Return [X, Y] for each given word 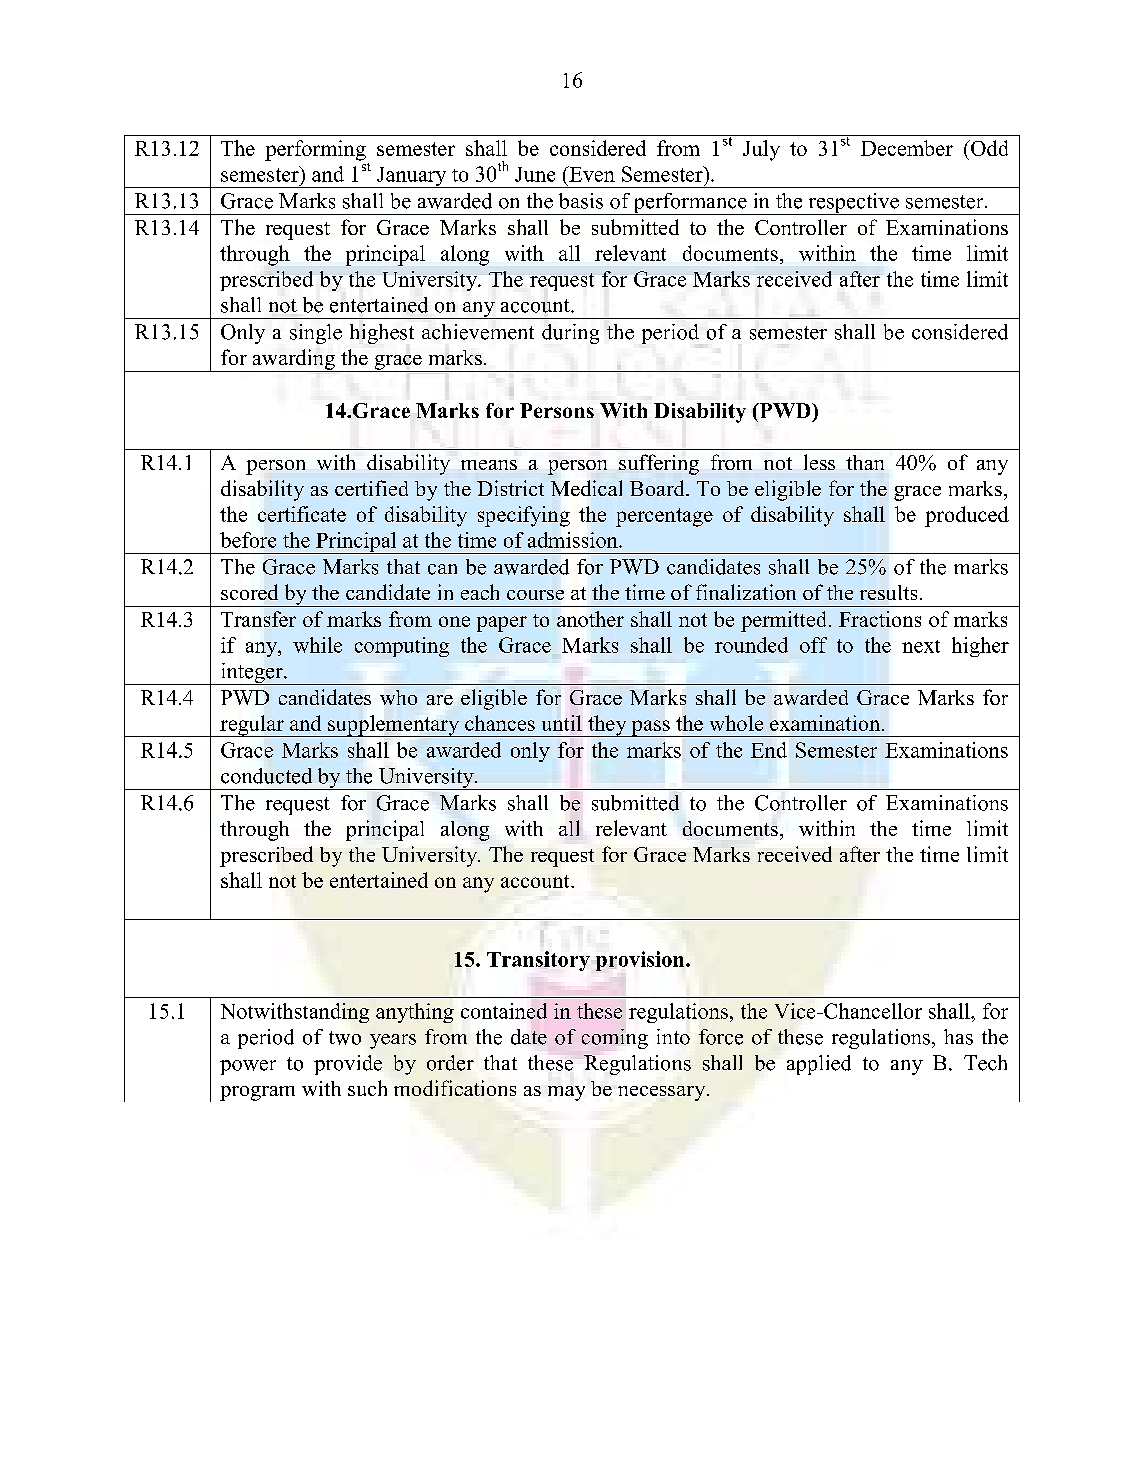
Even [591, 174]
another [590, 619]
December [907, 148]
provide [348, 1065]
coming [615, 1039]
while [317, 645]
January [412, 177]
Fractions [880, 619]
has [958, 1037]
